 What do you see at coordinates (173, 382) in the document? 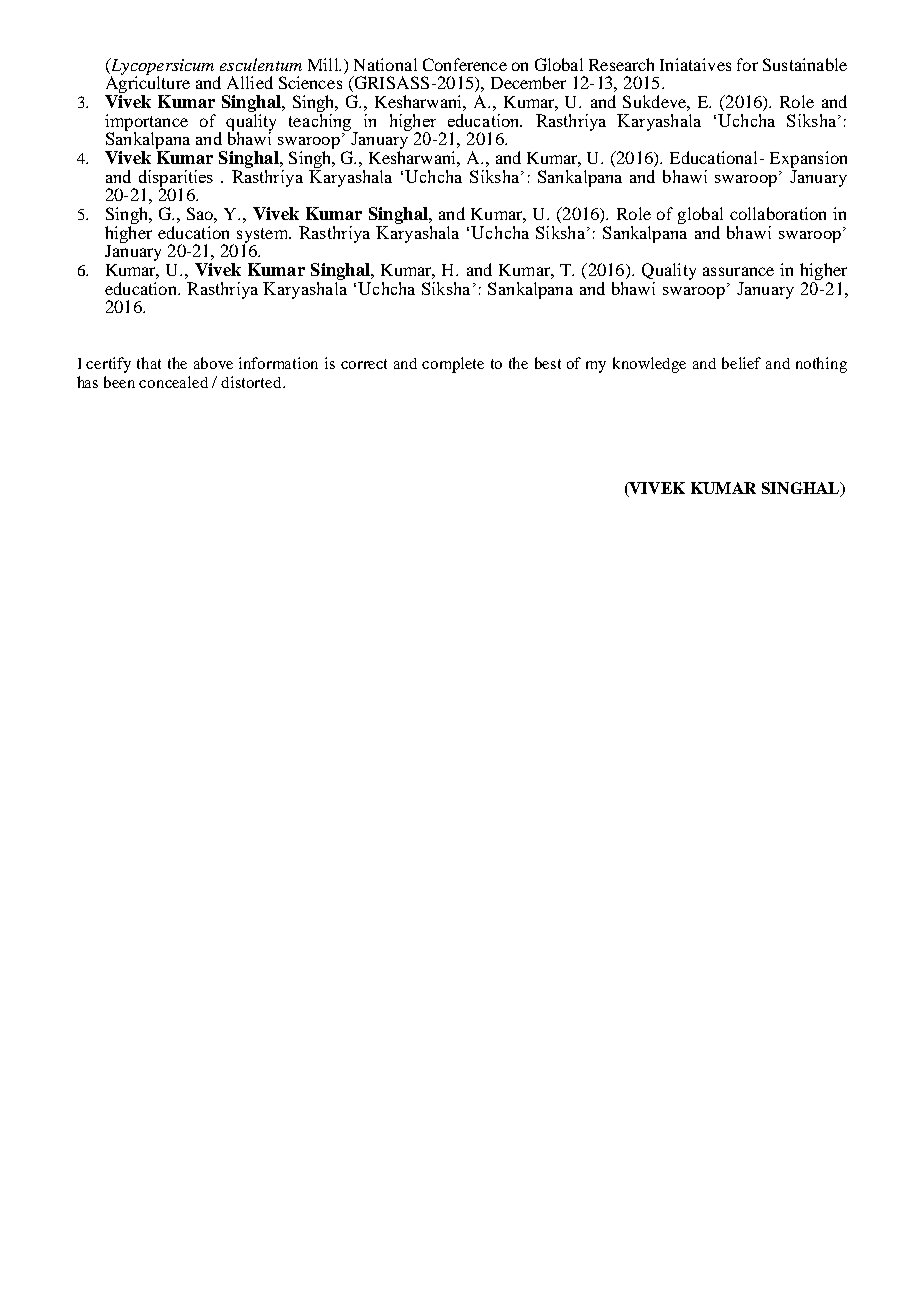
I see `concealed` at bounding box center [173, 382].
